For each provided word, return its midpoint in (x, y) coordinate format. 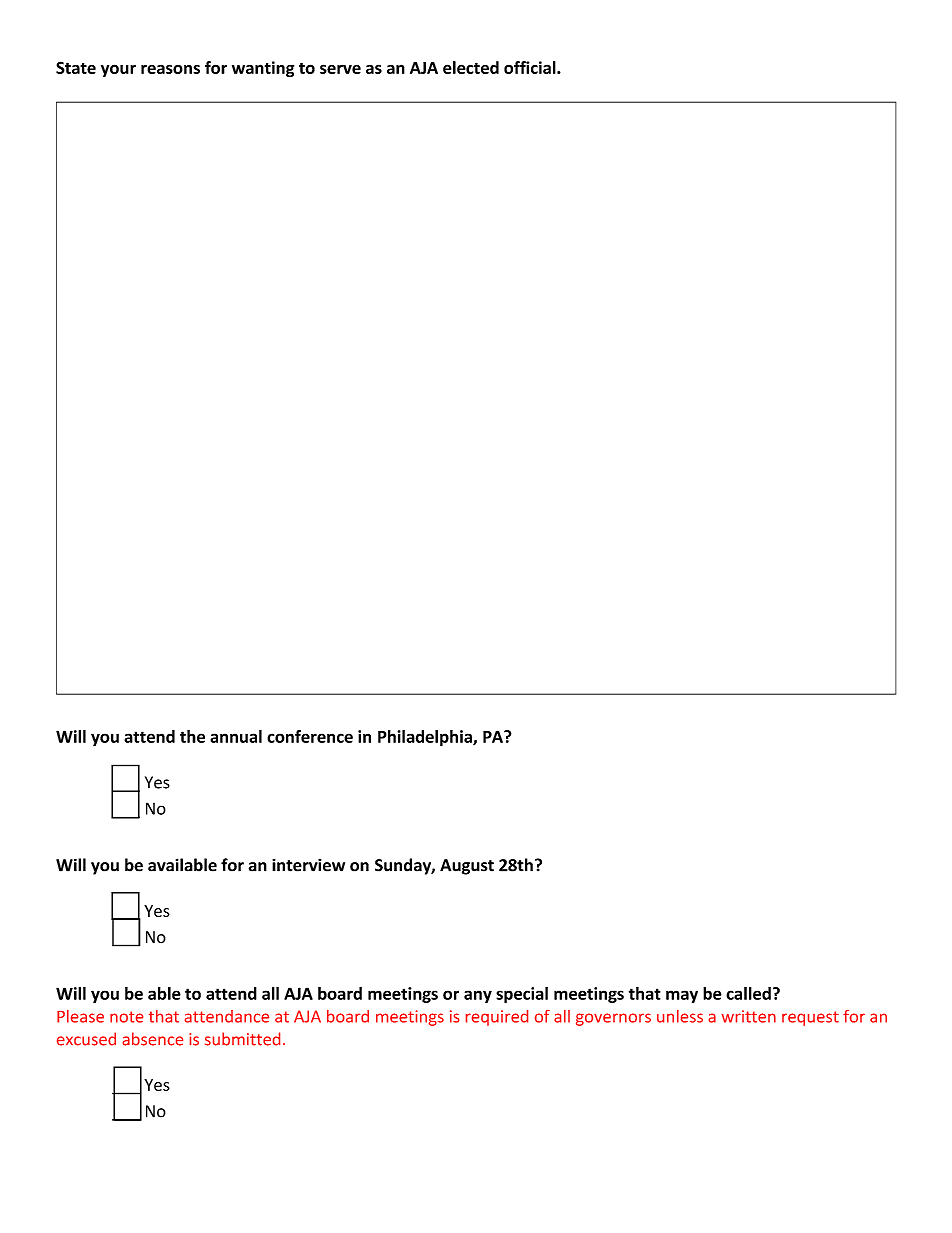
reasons (170, 69)
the (192, 736)
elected (471, 67)
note (126, 1017)
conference (310, 736)
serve (340, 69)
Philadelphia (426, 738)
